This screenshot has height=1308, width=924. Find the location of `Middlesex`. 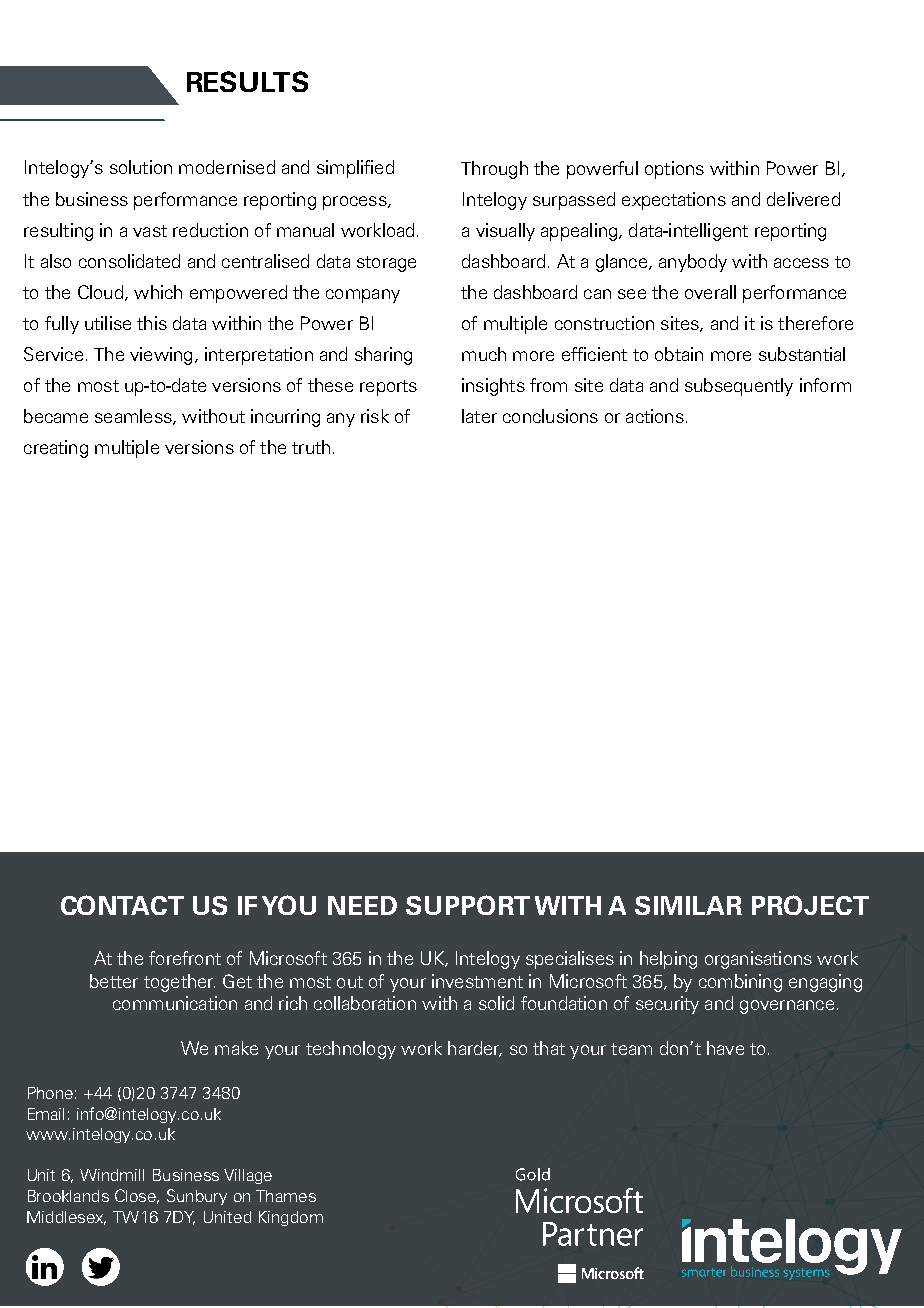

Middlesex is located at coordinates (66, 1218).
